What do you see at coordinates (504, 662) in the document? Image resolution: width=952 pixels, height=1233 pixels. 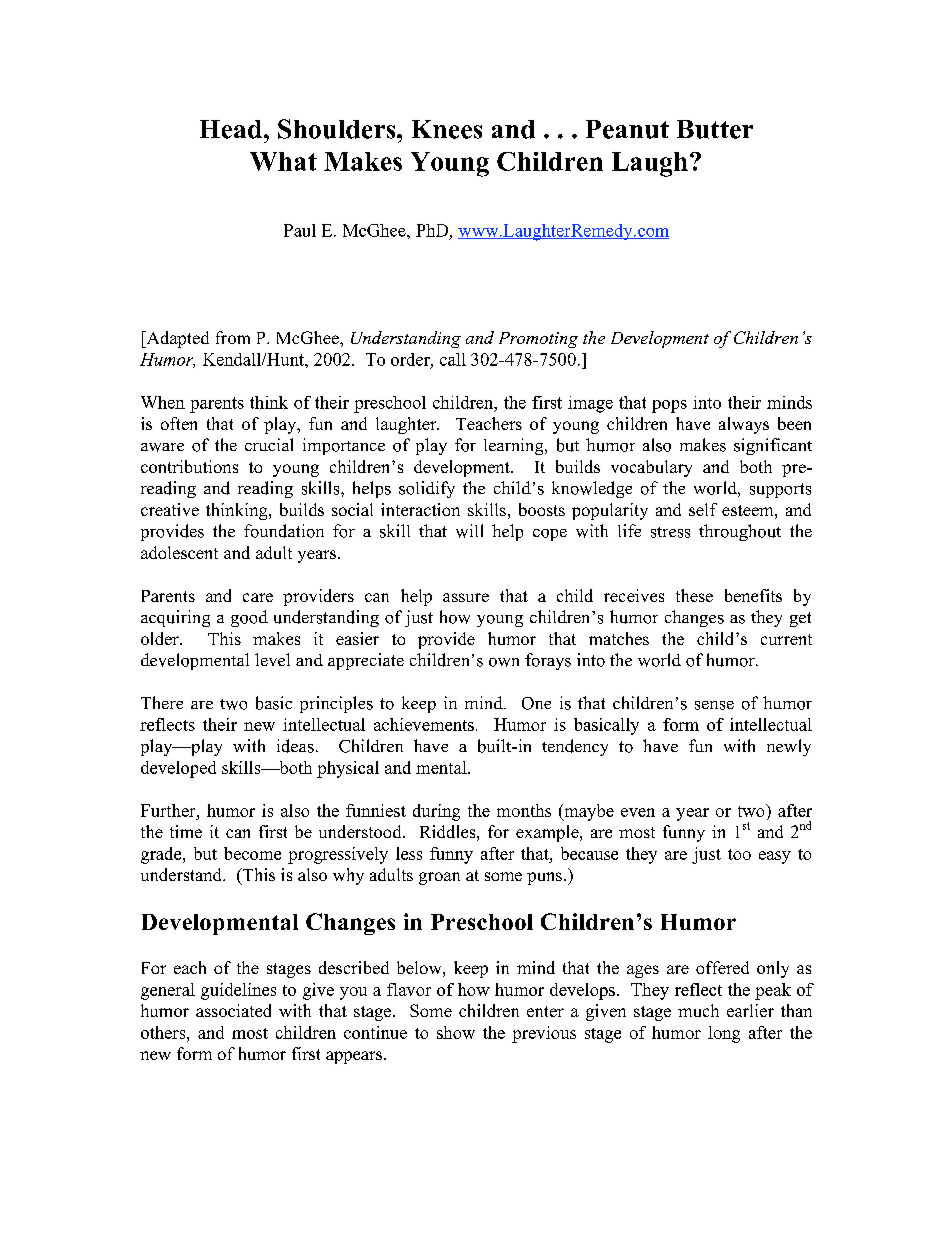 I see `own` at bounding box center [504, 662].
